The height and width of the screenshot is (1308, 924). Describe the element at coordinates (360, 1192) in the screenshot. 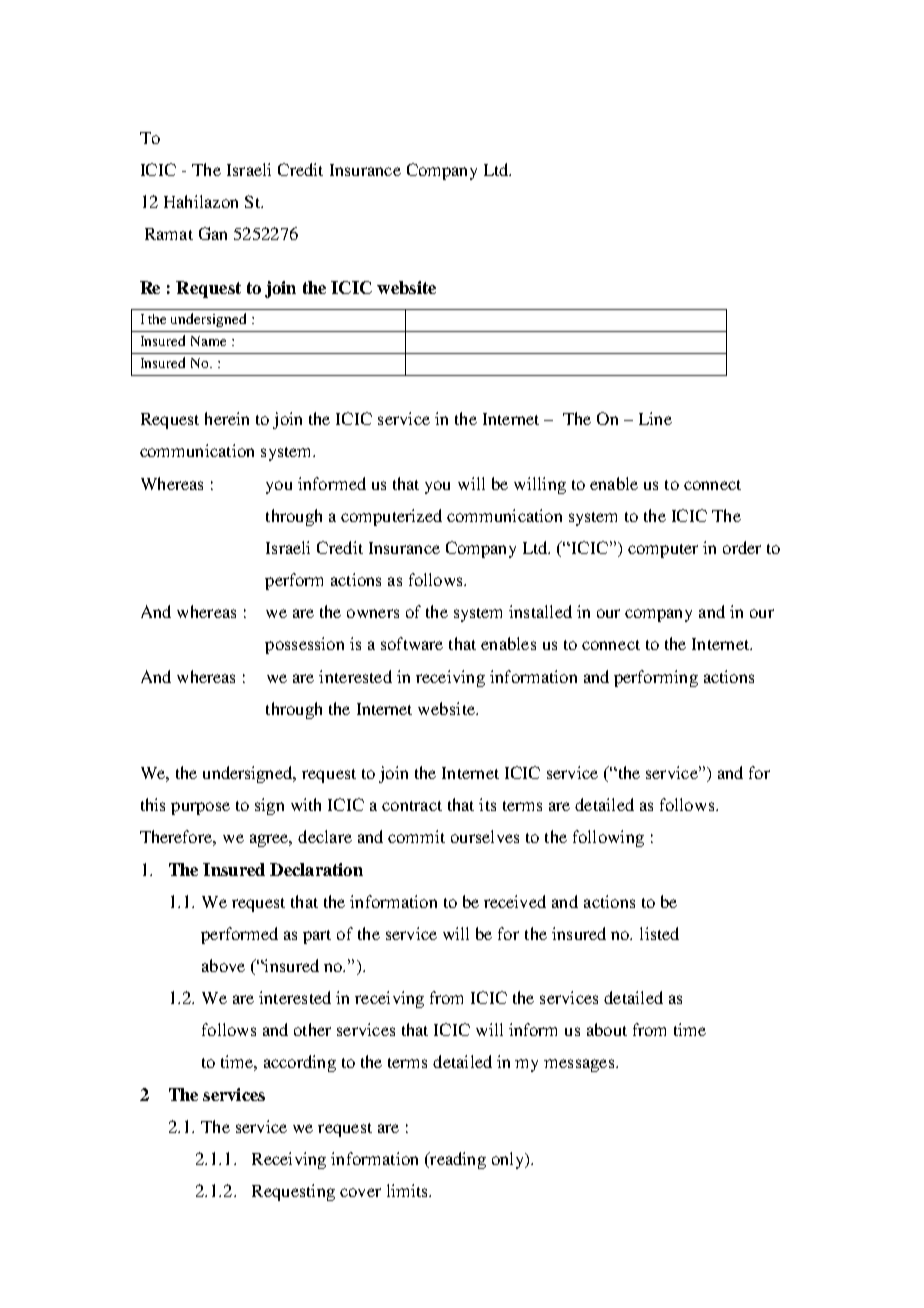

I see `cover` at that location.
